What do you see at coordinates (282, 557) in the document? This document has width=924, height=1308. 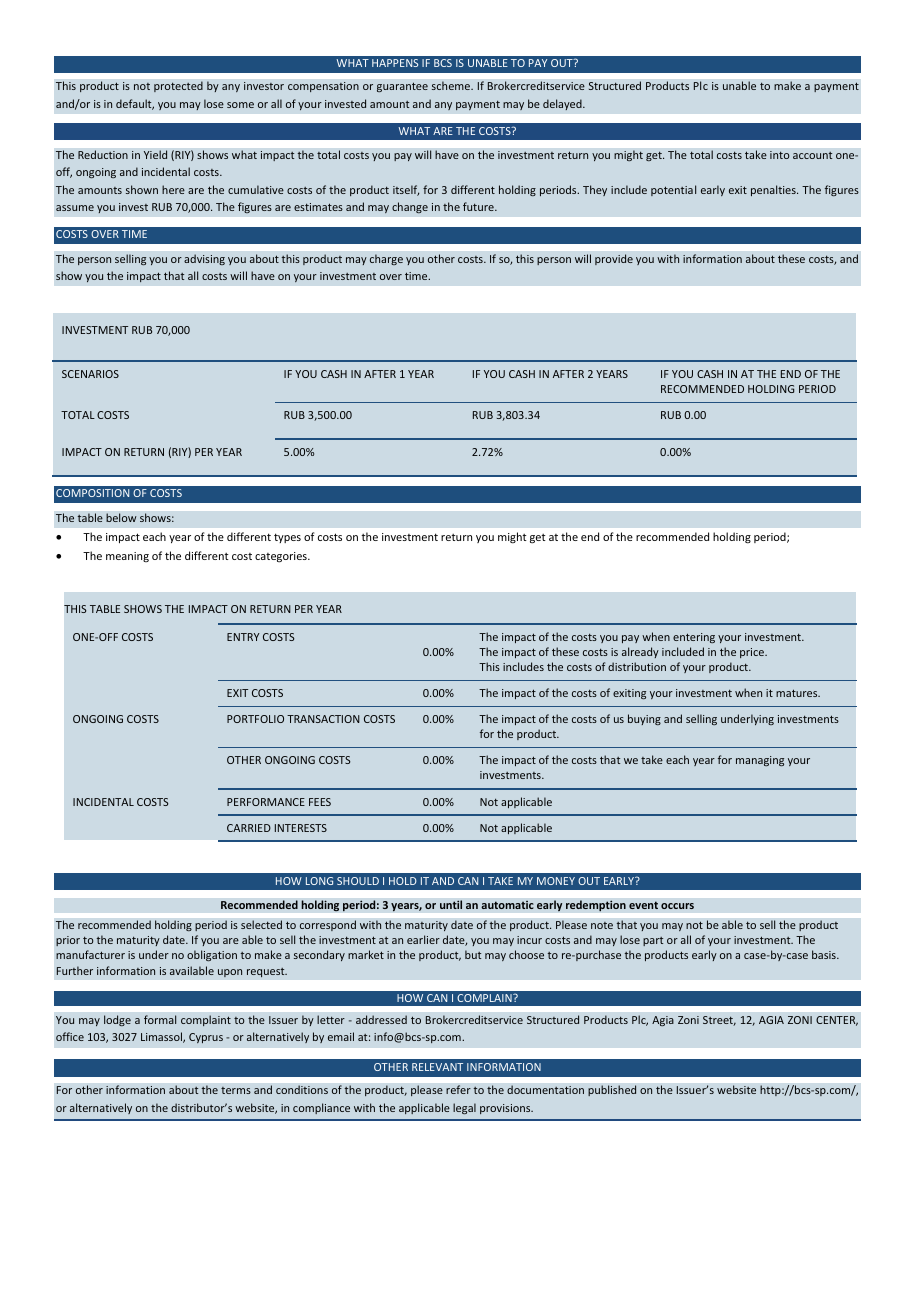 I see `categories` at bounding box center [282, 557].
